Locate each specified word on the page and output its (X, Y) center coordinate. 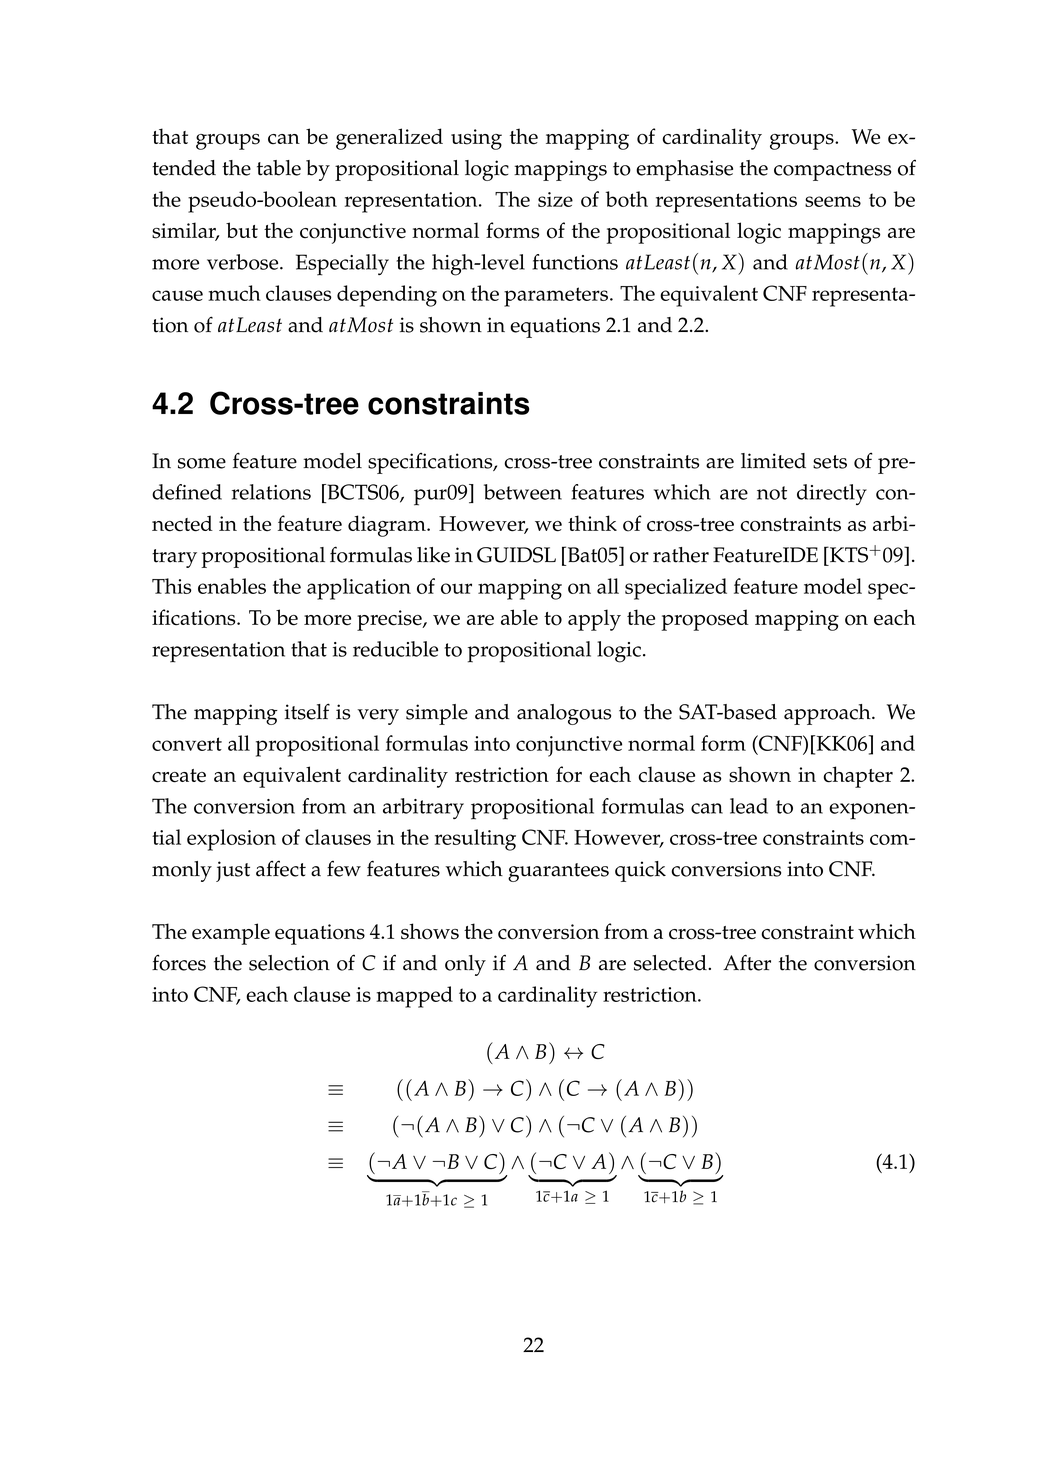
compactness (832, 171)
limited (773, 461)
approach (828, 714)
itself (307, 711)
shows (430, 931)
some (202, 463)
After (747, 962)
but (242, 230)
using (476, 139)
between (523, 492)
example (231, 934)
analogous (564, 714)
